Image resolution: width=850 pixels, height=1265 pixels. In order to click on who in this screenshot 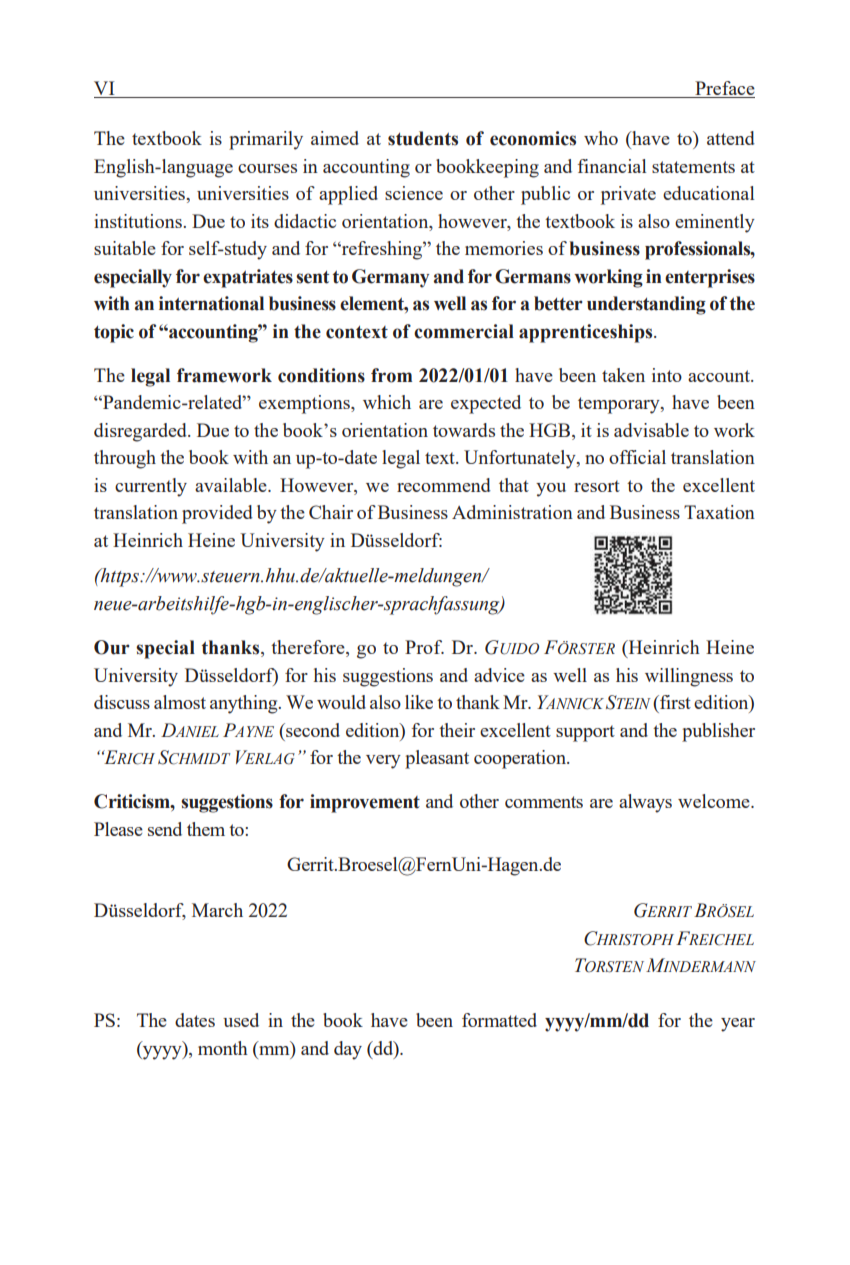, I will do `click(601, 138)`.
